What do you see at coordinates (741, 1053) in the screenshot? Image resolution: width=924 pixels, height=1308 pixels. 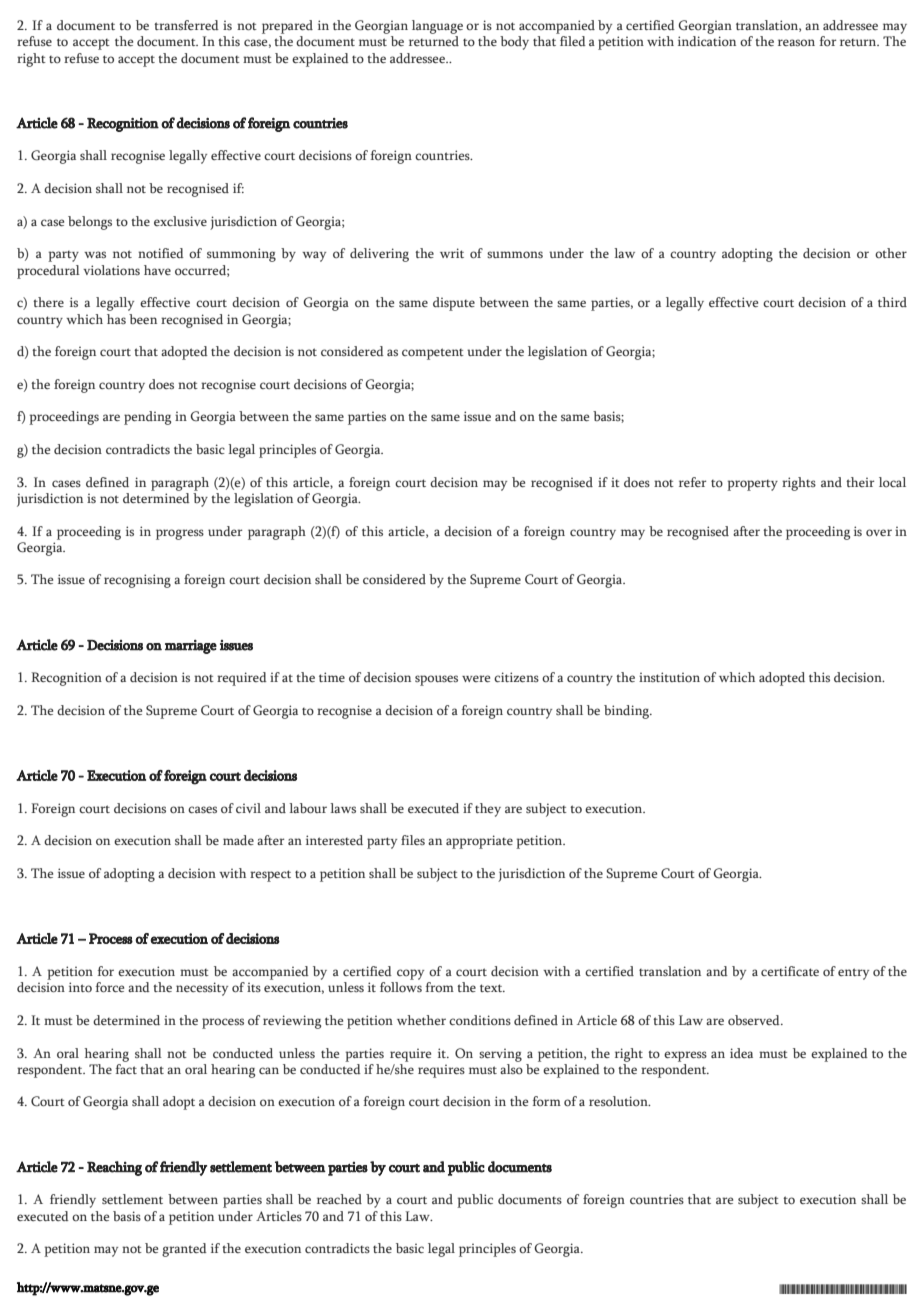 I see `idea` at bounding box center [741, 1053].
